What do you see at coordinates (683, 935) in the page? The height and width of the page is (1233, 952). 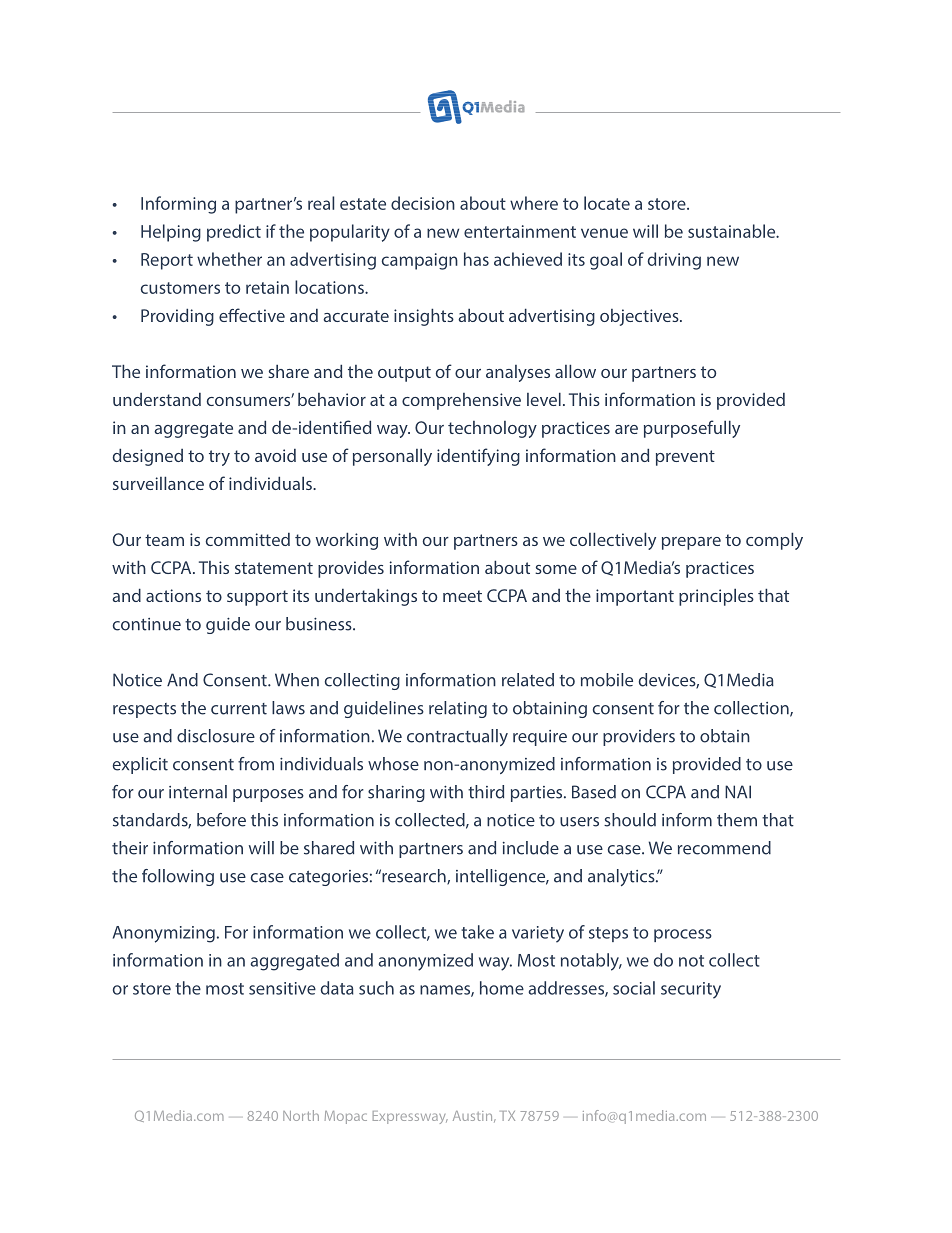 I see `process` at bounding box center [683, 935].
